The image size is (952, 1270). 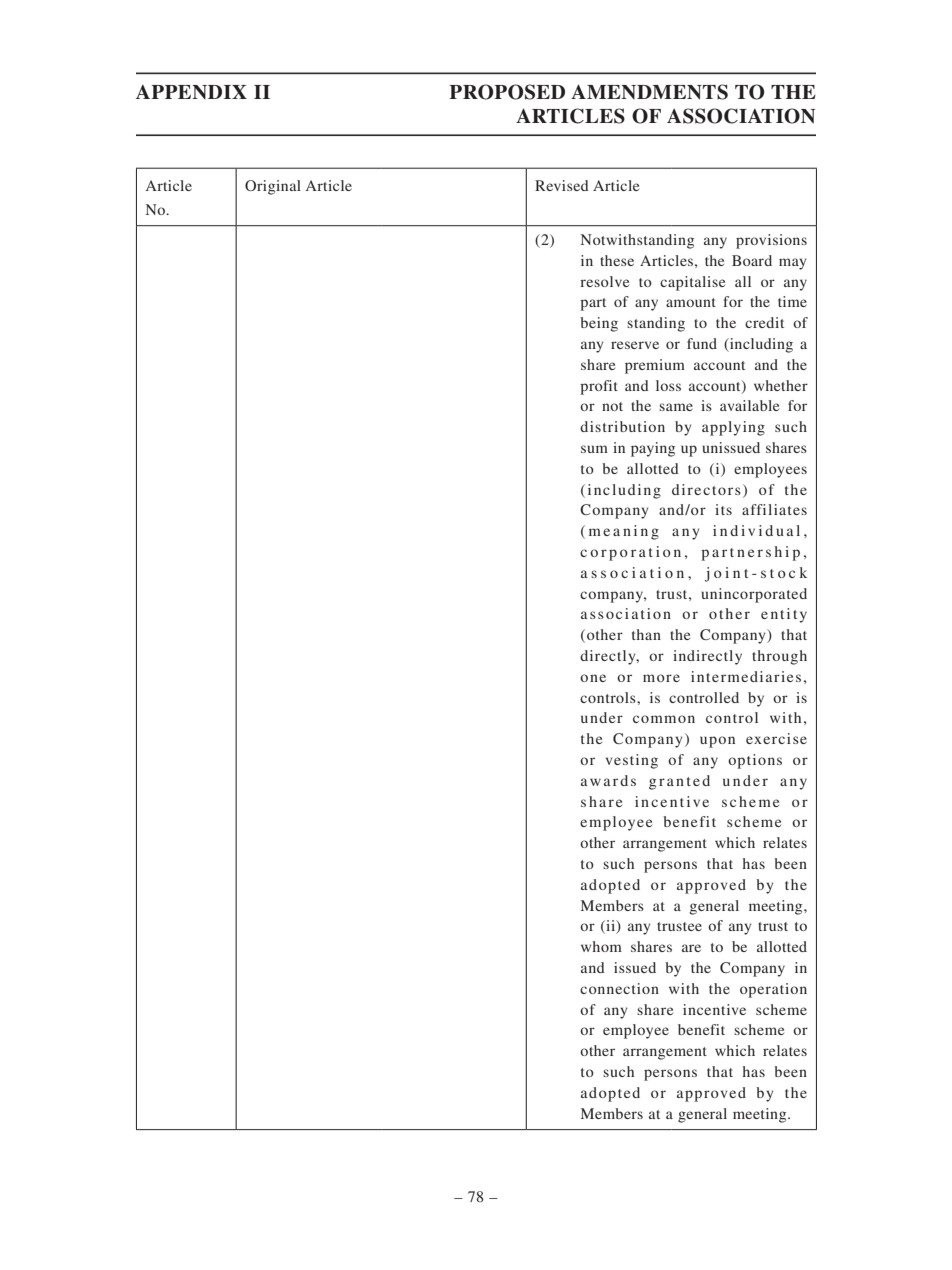 I want to click on whom, so click(x=601, y=946).
